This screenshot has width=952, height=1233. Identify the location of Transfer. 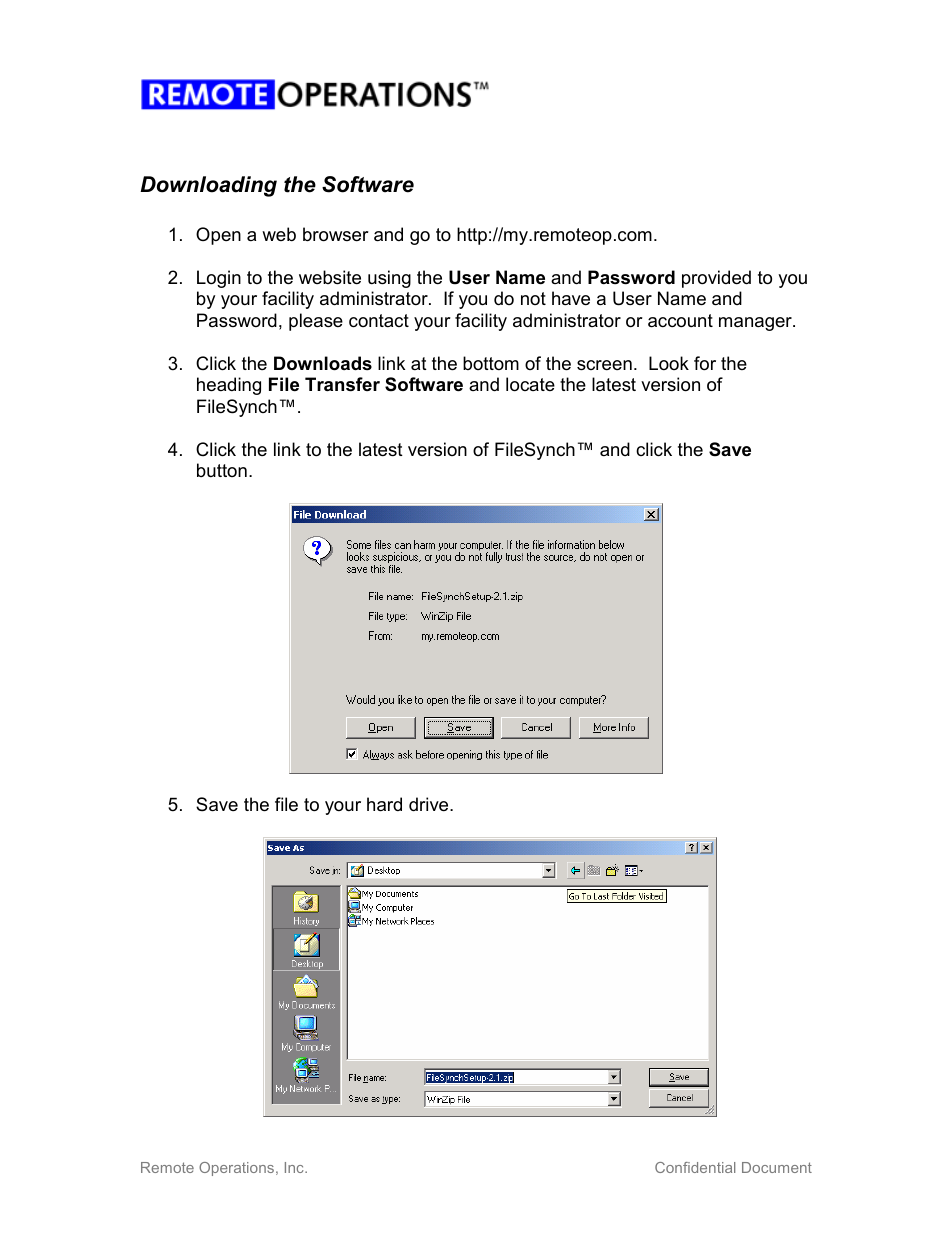
(342, 384).
